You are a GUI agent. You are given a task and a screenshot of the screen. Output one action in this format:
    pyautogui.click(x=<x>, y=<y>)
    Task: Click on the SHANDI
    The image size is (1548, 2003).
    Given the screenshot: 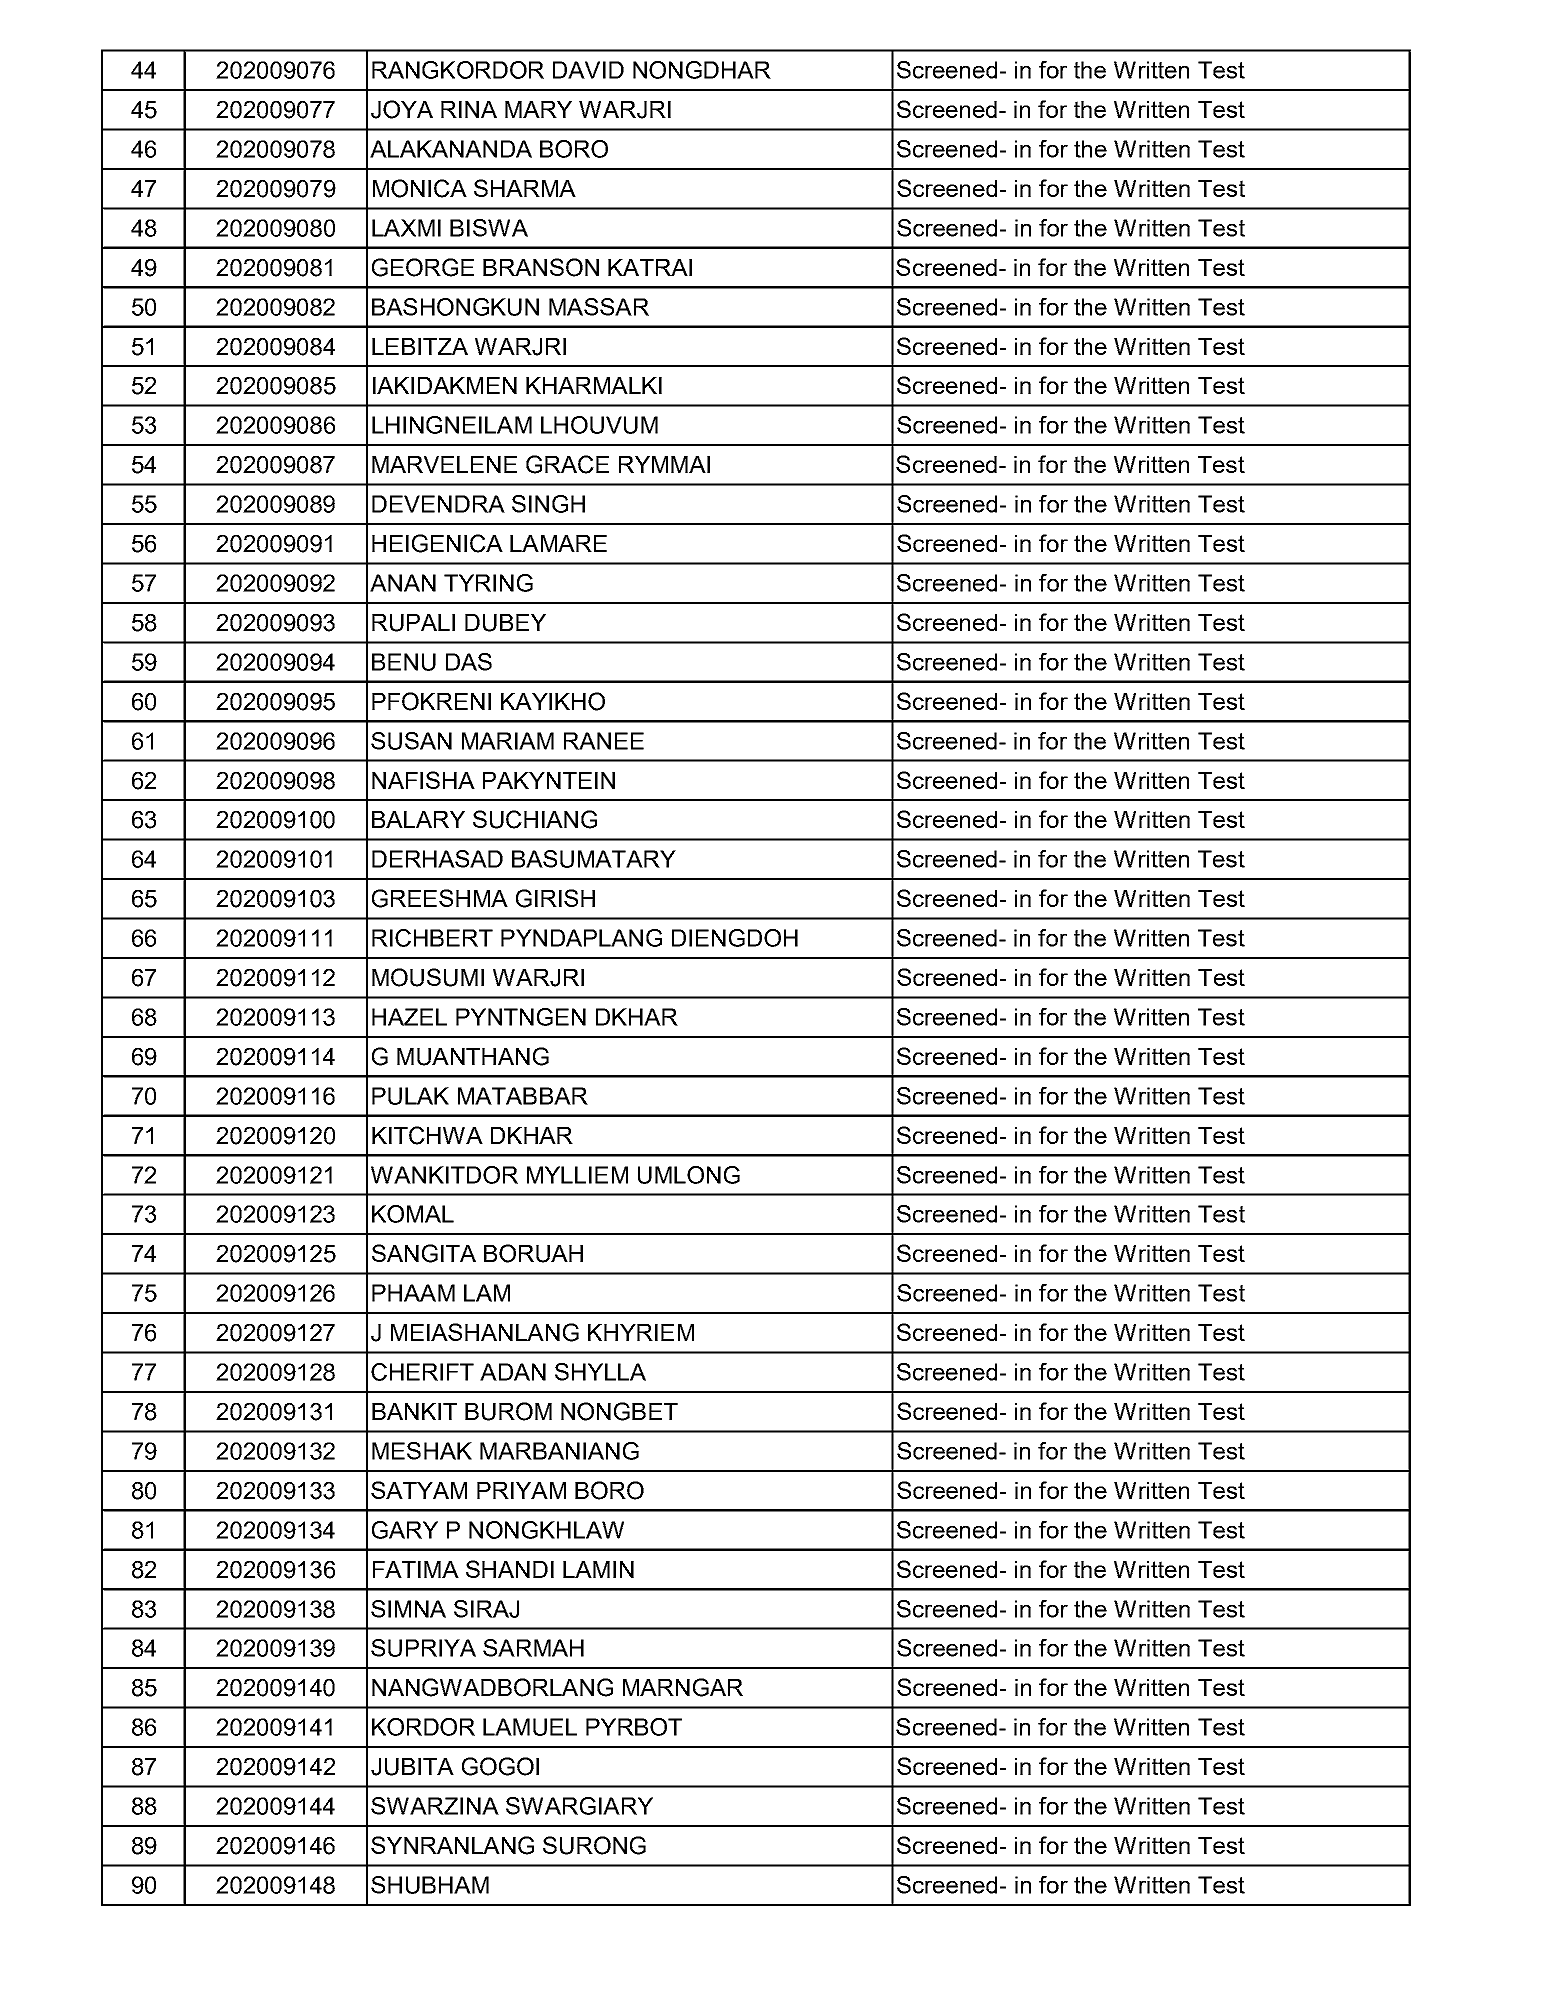 What is the action you would take?
    pyautogui.click(x=510, y=1569)
